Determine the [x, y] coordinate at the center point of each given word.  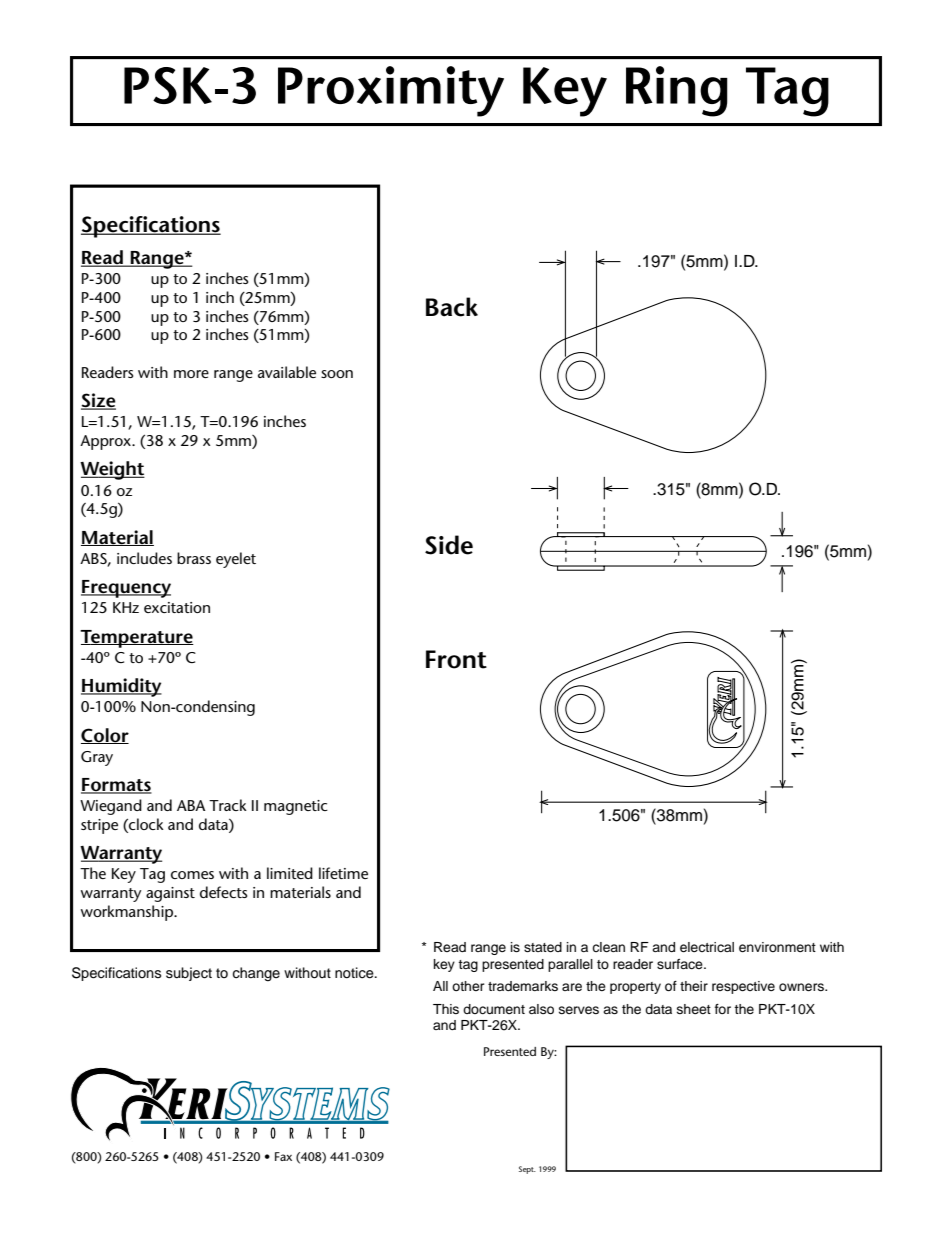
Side [449, 545]
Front [456, 659]
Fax [283, 1156]
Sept [527, 1170]
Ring [677, 91]
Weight [112, 470]
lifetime [343, 873]
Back [452, 307]
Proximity [391, 91]
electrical [707, 947]
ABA [191, 805]
